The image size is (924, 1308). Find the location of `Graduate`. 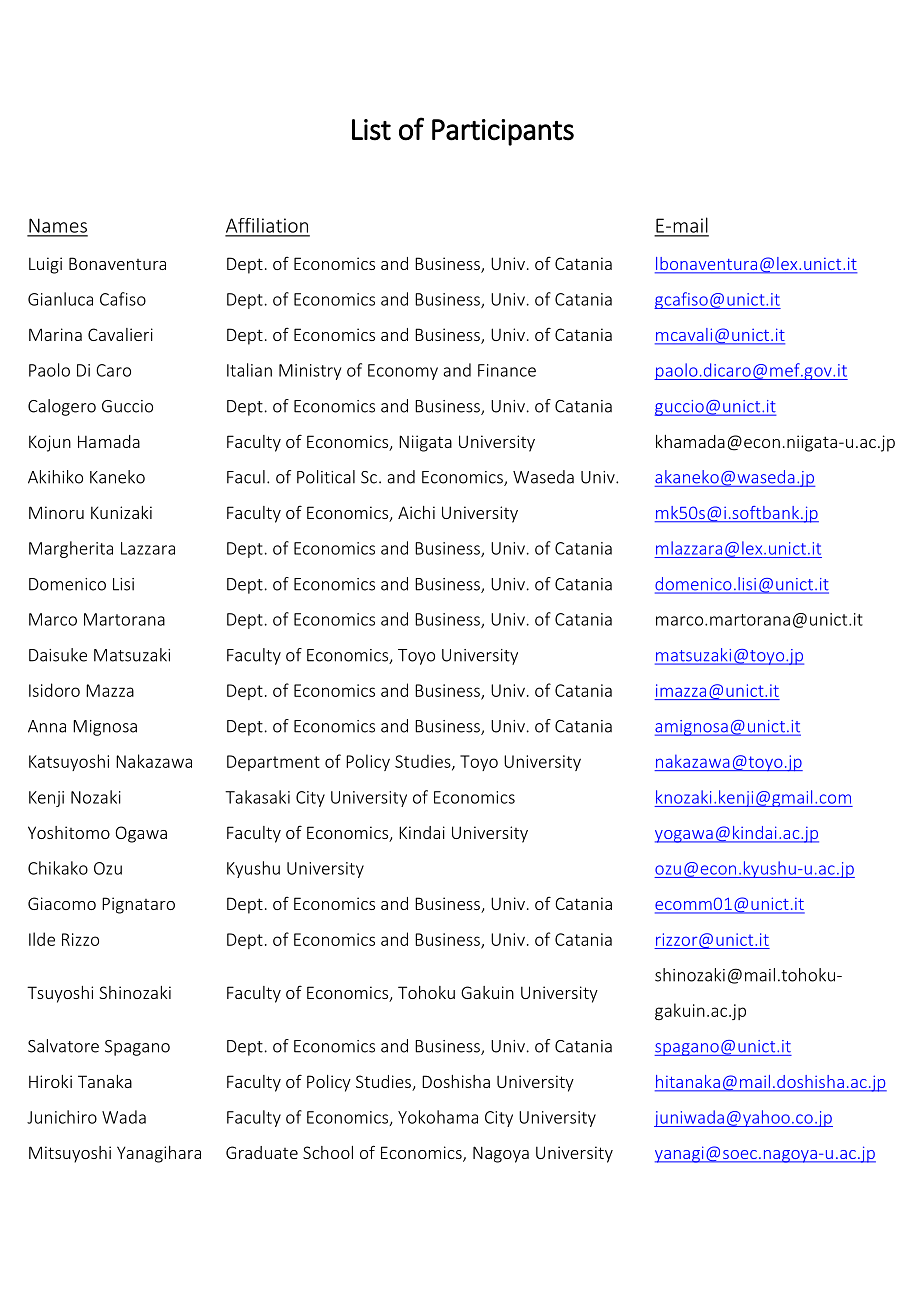

Graduate is located at coordinates (262, 1152).
